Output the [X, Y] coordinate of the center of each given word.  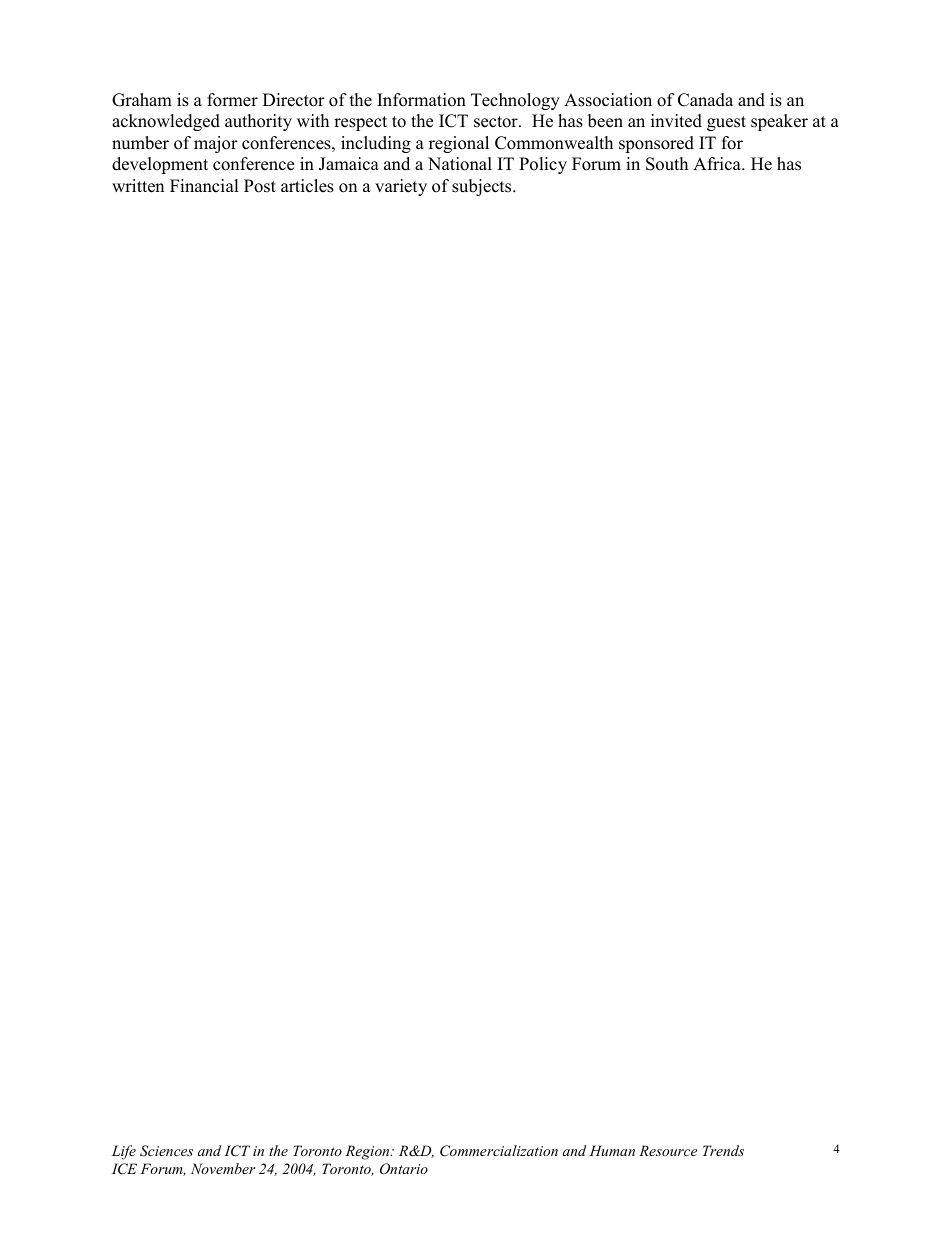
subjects [483, 187]
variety [401, 187]
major [216, 144]
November [223, 1168]
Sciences [166, 1151]
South [667, 164]
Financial [204, 186]
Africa [718, 164]
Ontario [404, 1169]
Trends [723, 1150]
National [460, 164]
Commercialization [499, 1151]
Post [260, 186]
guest [726, 123]
